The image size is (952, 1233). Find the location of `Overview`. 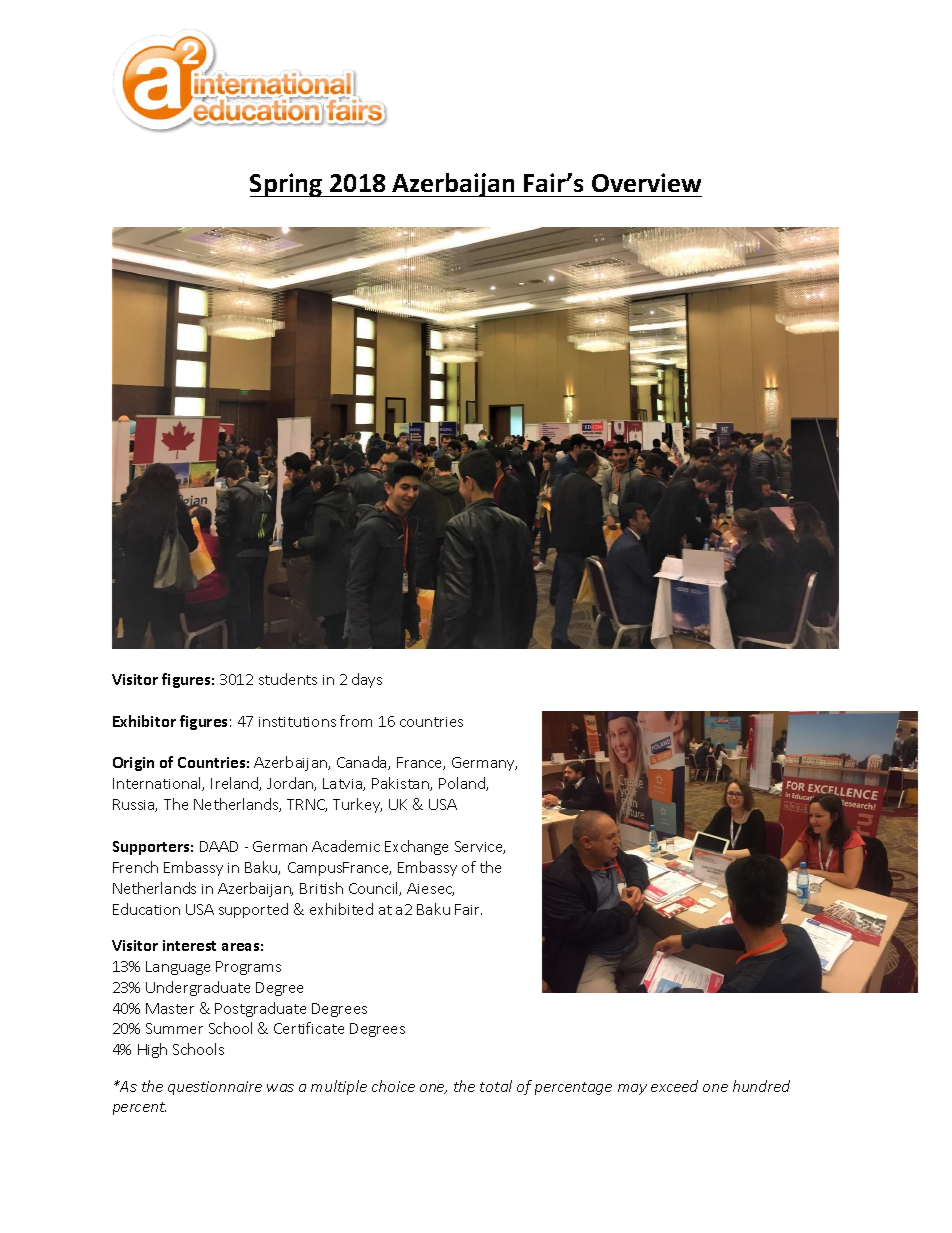

Overview is located at coordinates (646, 182).
